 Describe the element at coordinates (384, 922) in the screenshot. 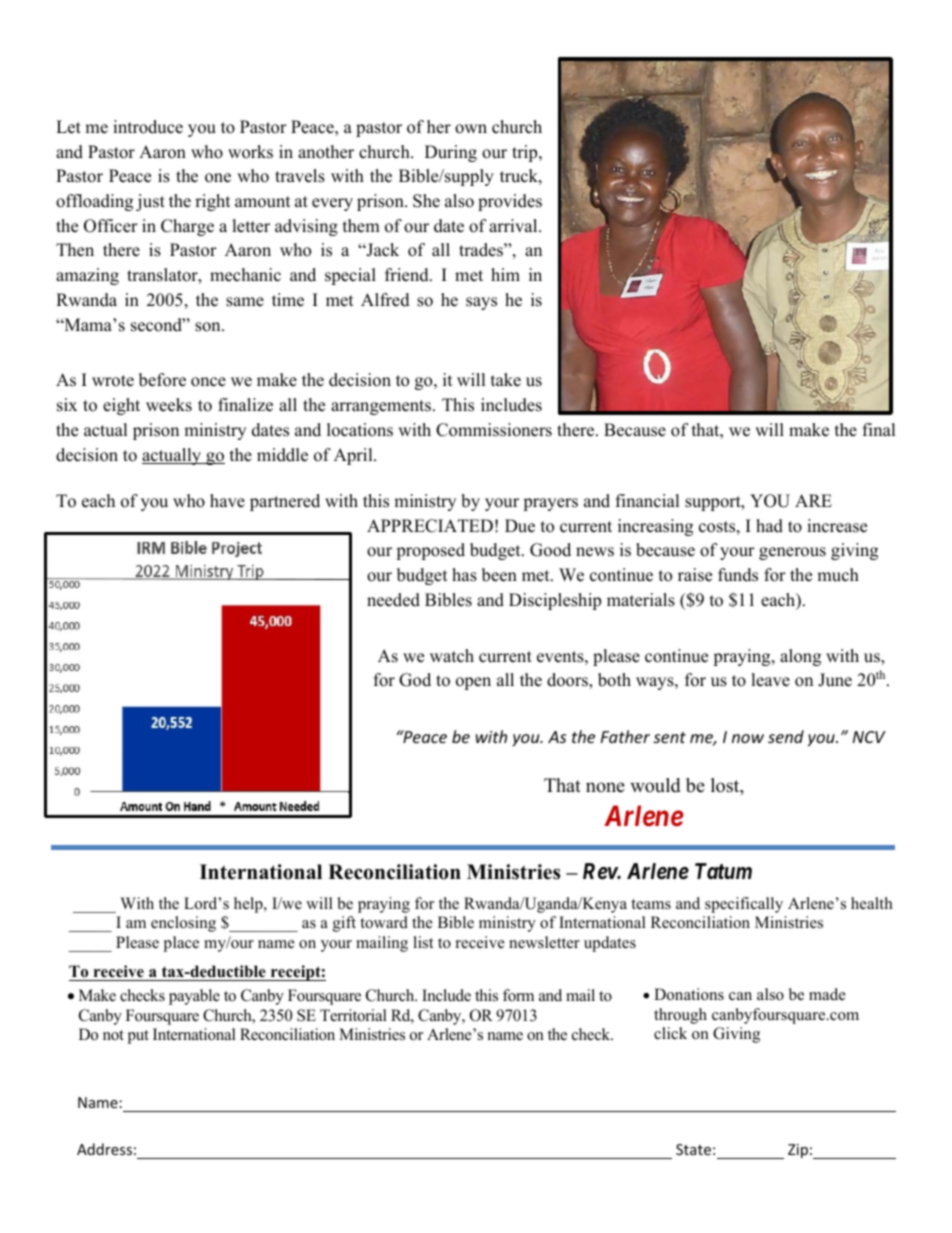

I see `toward` at that location.
